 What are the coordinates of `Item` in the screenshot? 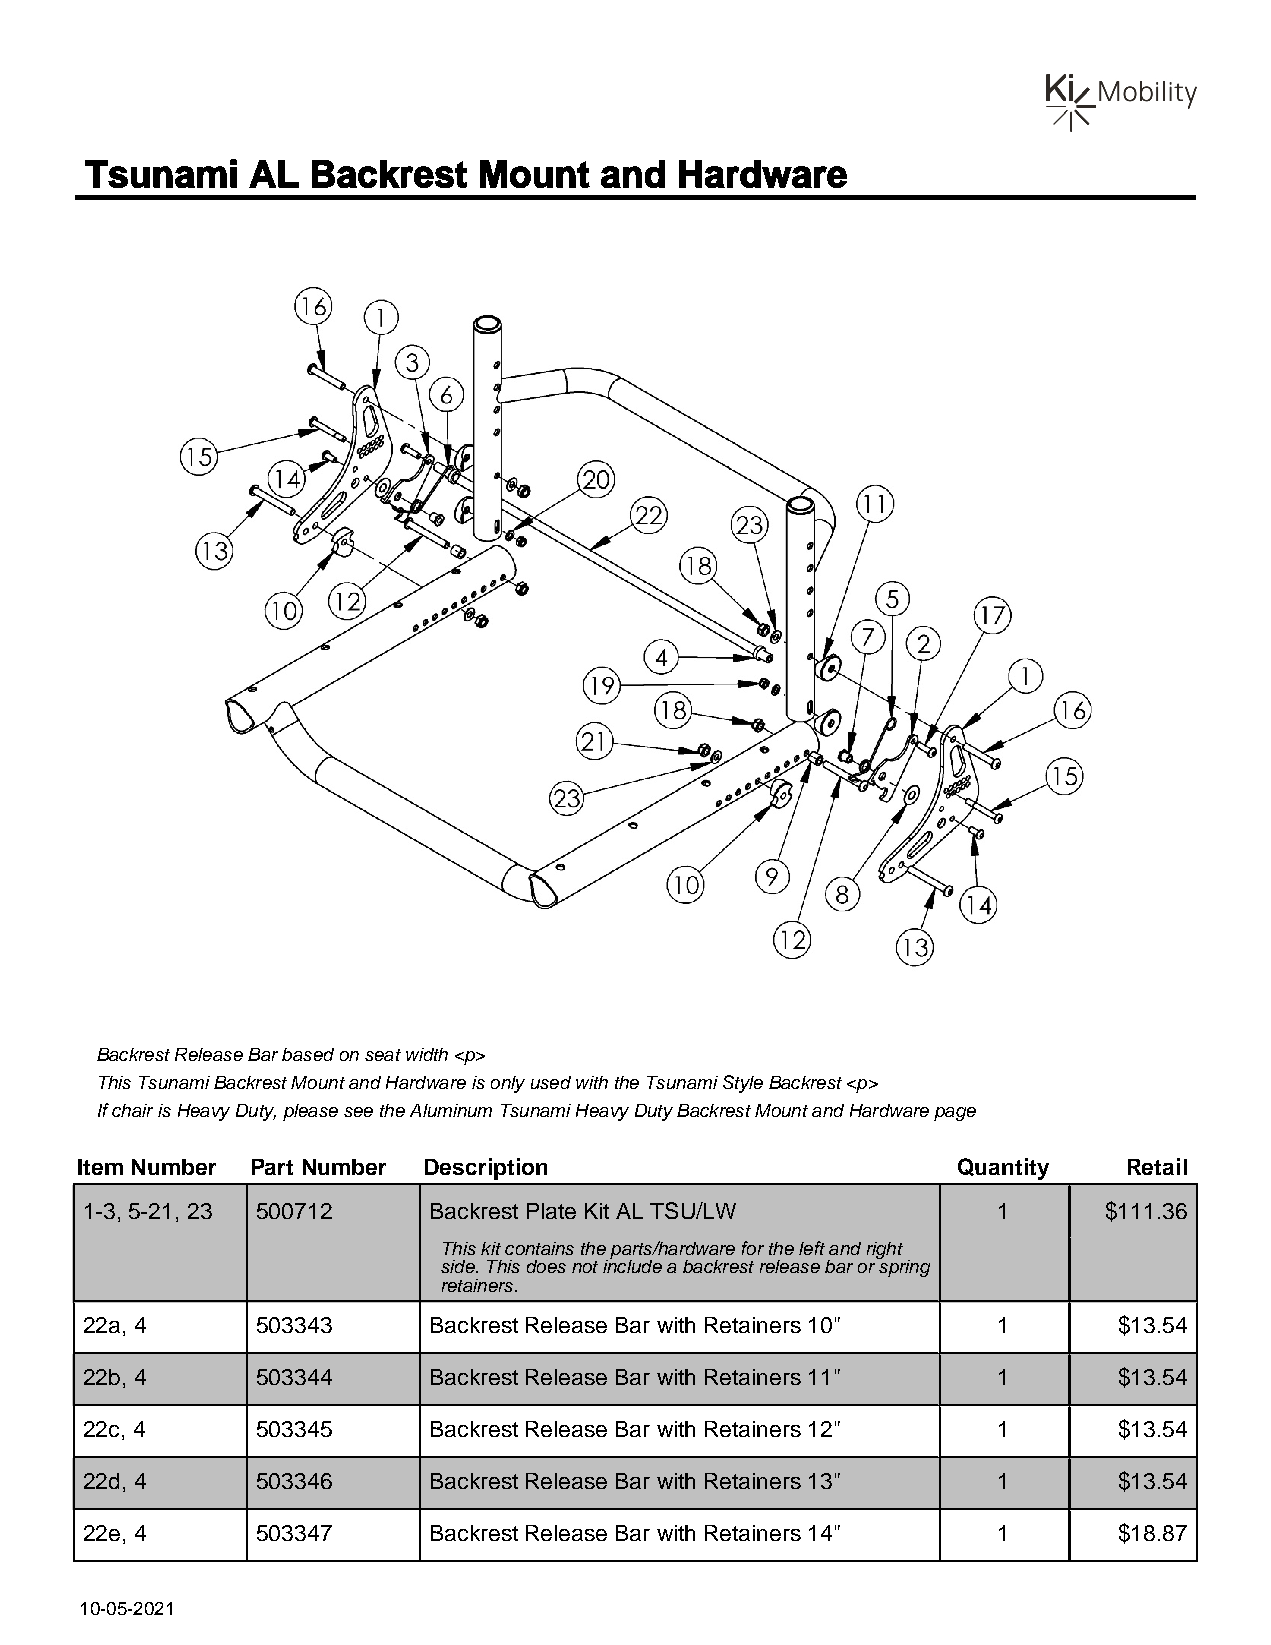 It's located at (100, 1167).
